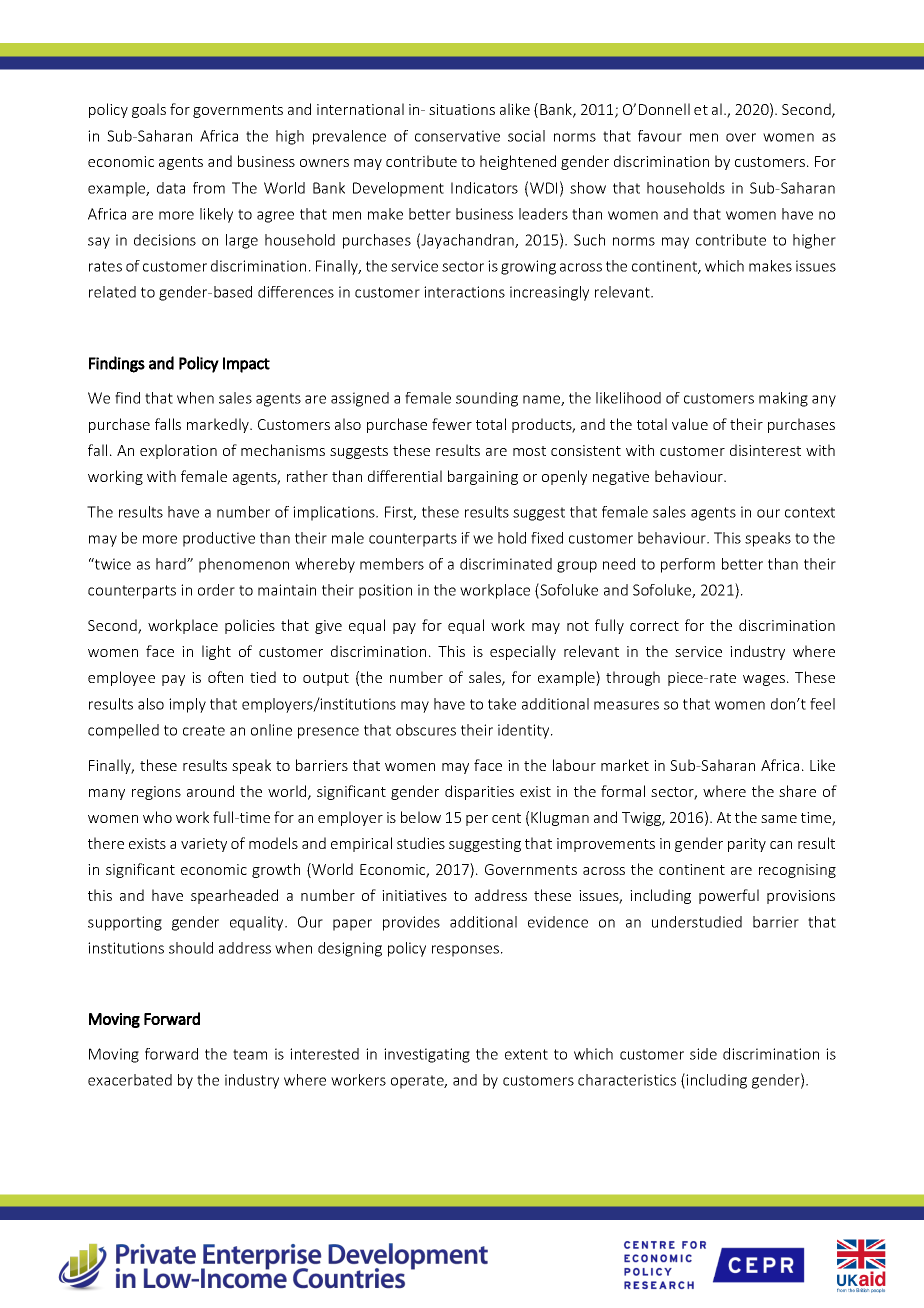  I want to click on perform, so click(688, 565).
